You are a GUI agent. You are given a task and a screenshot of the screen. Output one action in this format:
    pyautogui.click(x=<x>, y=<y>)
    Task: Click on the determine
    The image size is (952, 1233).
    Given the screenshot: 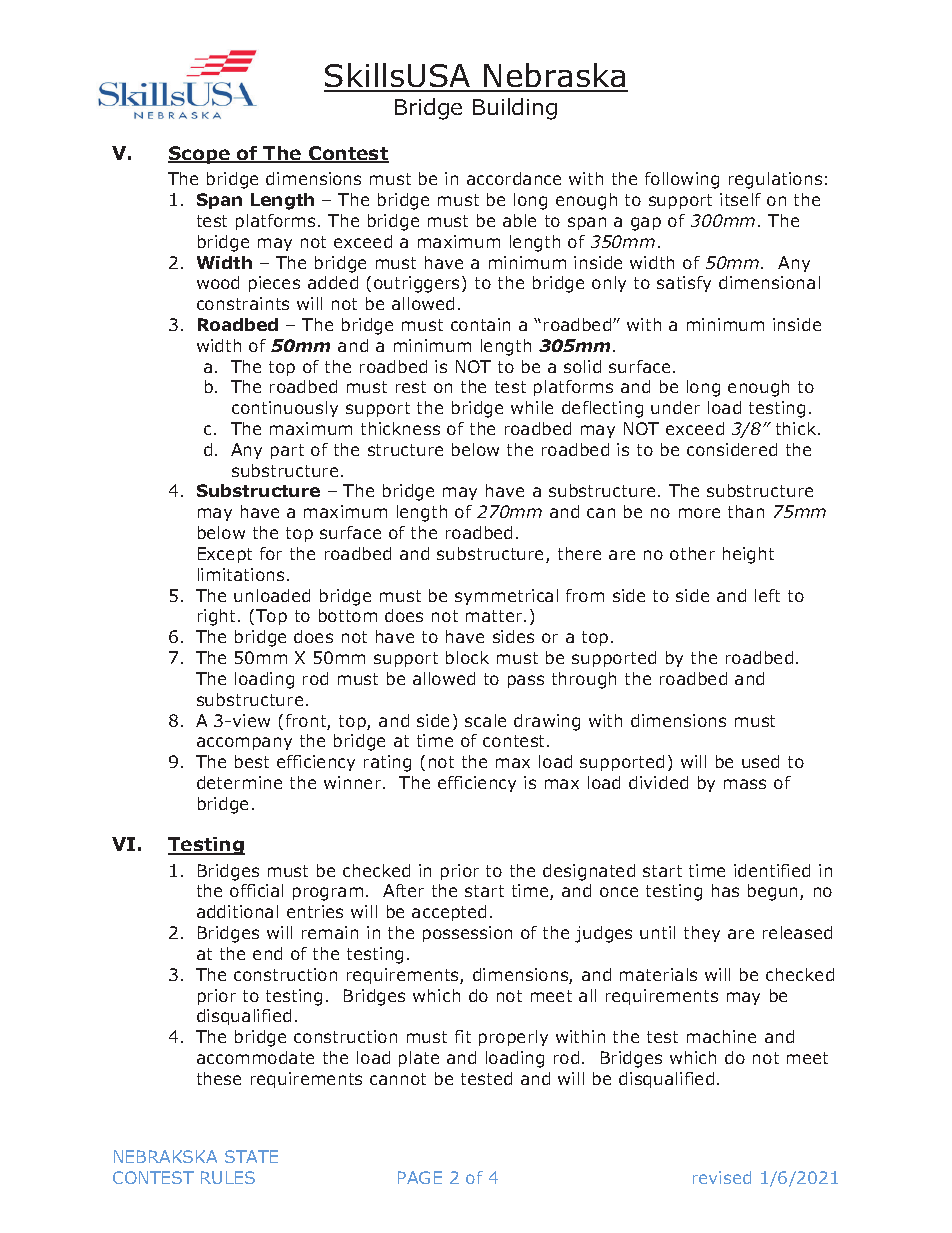 What is the action you would take?
    pyautogui.click(x=239, y=782)
